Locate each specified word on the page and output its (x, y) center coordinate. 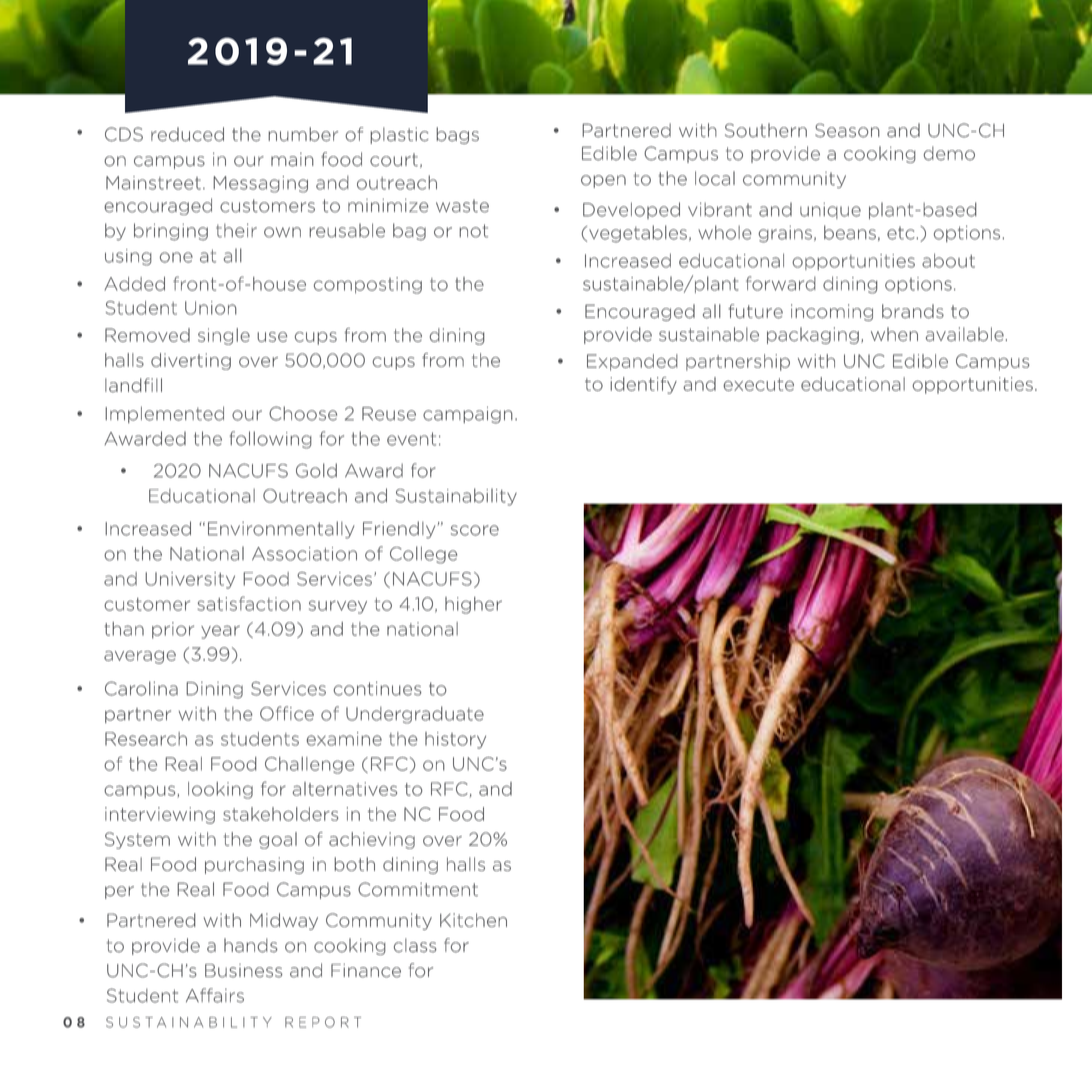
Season (847, 130)
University (190, 580)
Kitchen (473, 920)
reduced (187, 134)
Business (244, 971)
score (475, 530)
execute (758, 384)
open (603, 181)
